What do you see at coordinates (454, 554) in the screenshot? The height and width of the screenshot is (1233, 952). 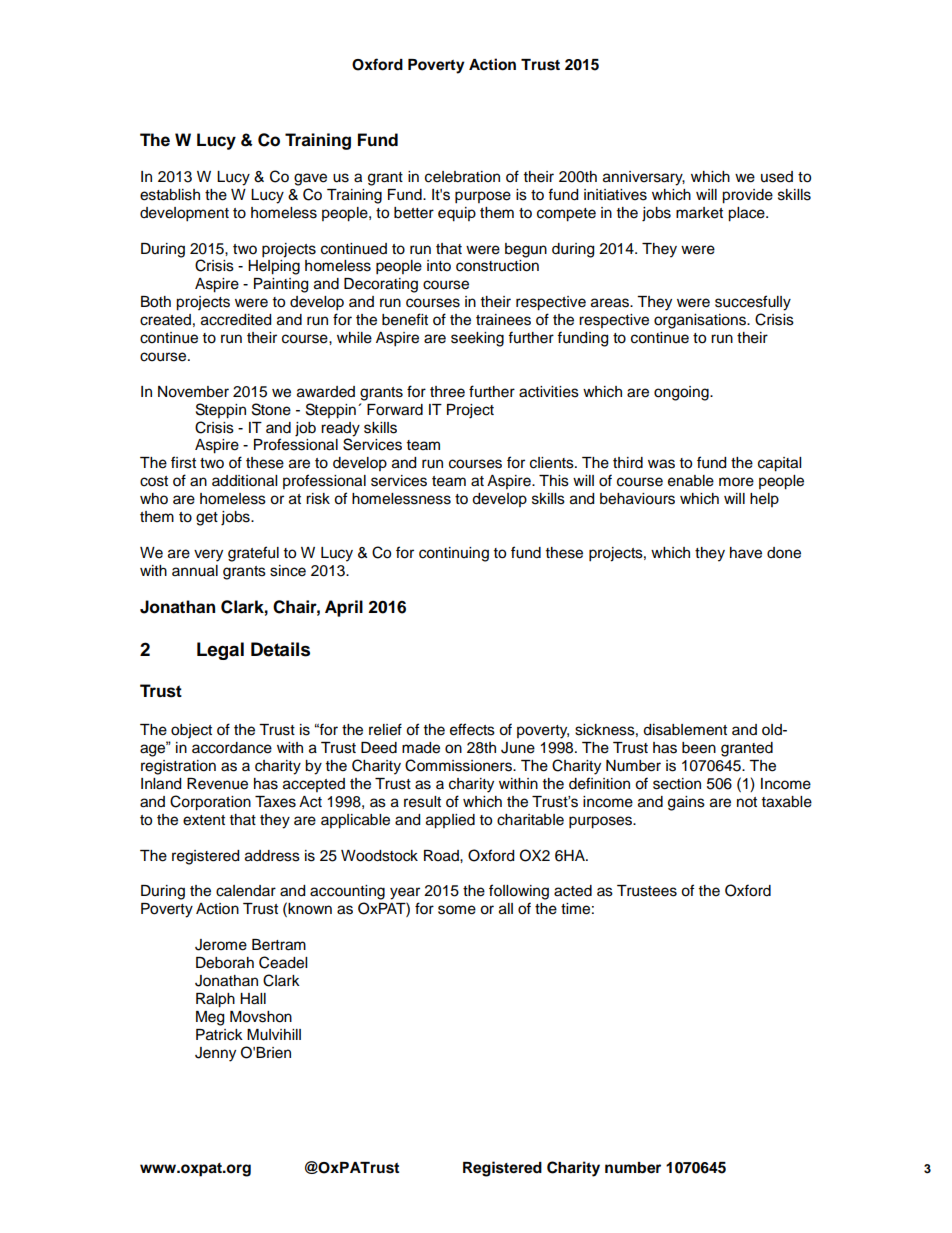 I see `continuing` at bounding box center [454, 554].
